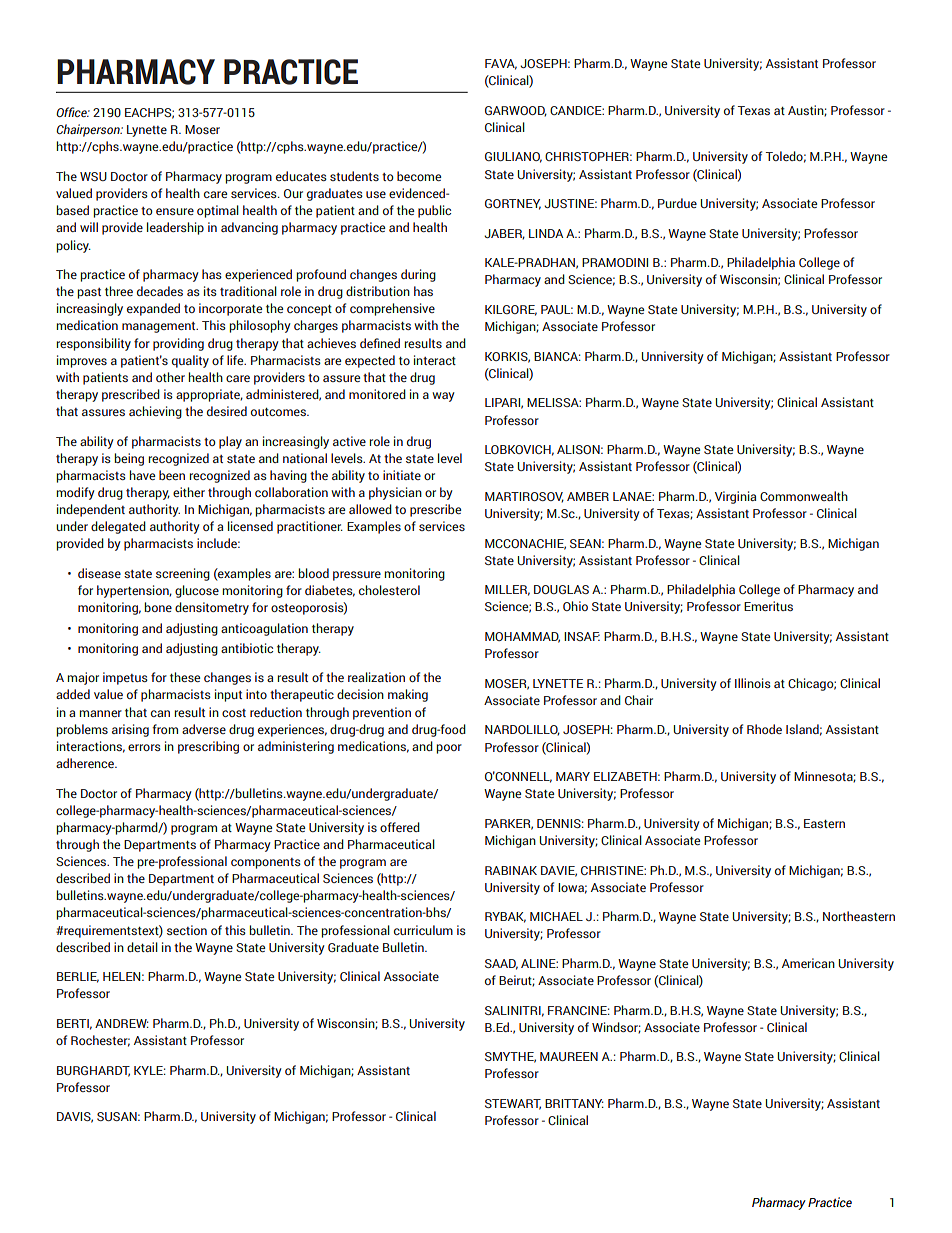 The width and height of the screenshot is (952, 1233). Describe the element at coordinates (93, 1071) in the screenshot. I see `BURGHARDT` at that location.
